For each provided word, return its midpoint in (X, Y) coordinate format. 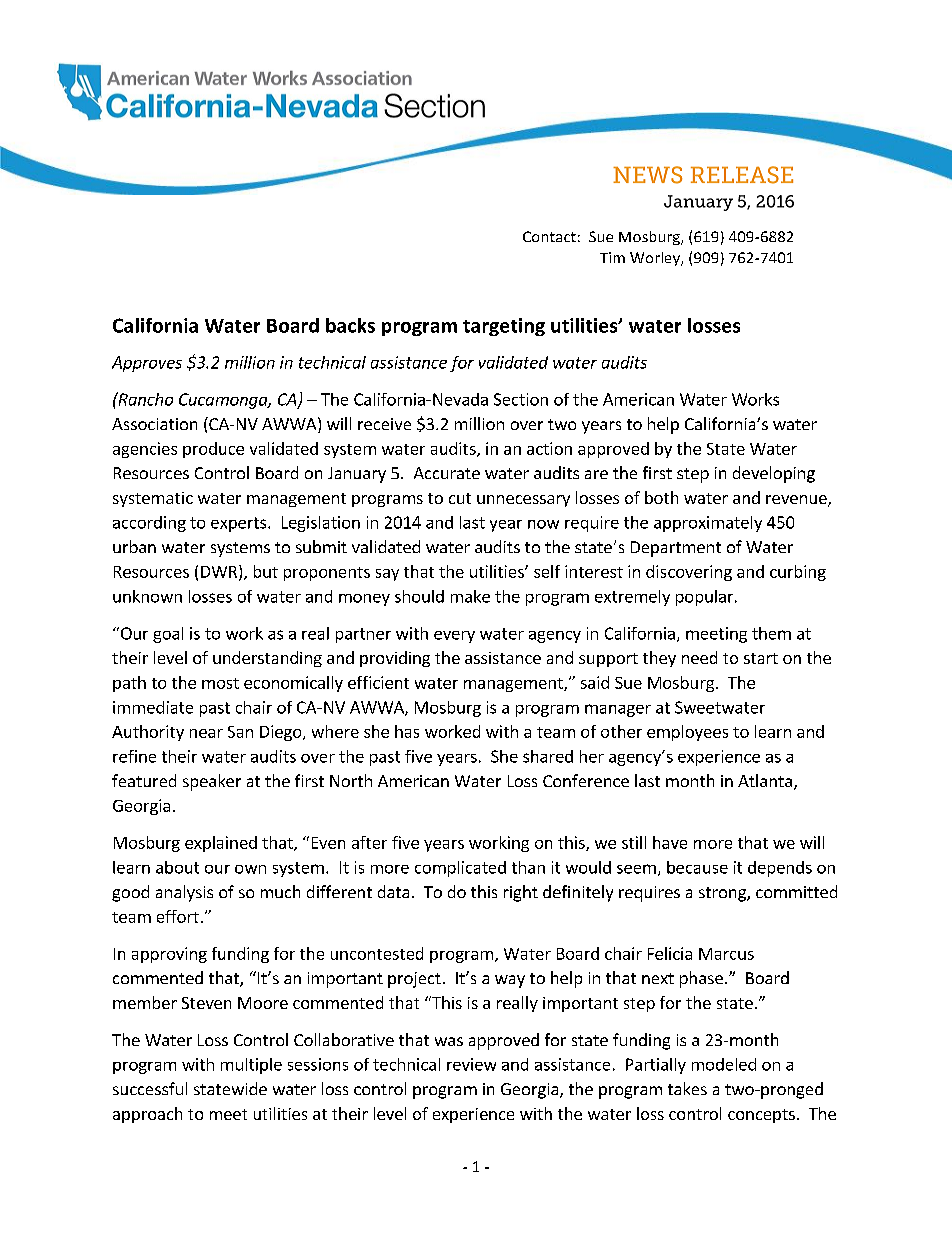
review (471, 1064)
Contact (549, 236)
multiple (251, 1066)
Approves (147, 364)
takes (687, 1088)
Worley (656, 259)
